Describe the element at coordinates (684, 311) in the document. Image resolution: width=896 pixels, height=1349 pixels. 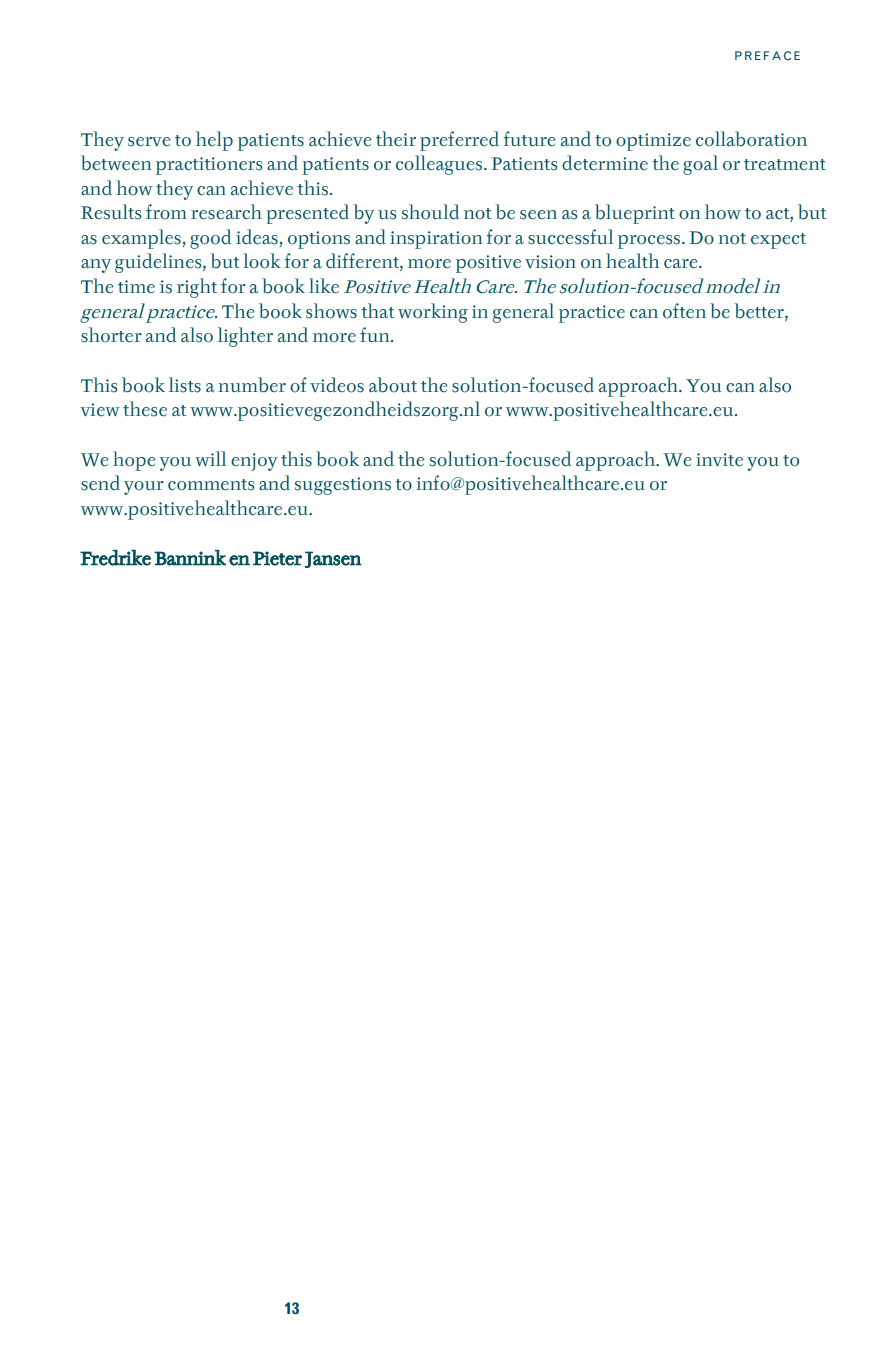
I see `often` at that location.
